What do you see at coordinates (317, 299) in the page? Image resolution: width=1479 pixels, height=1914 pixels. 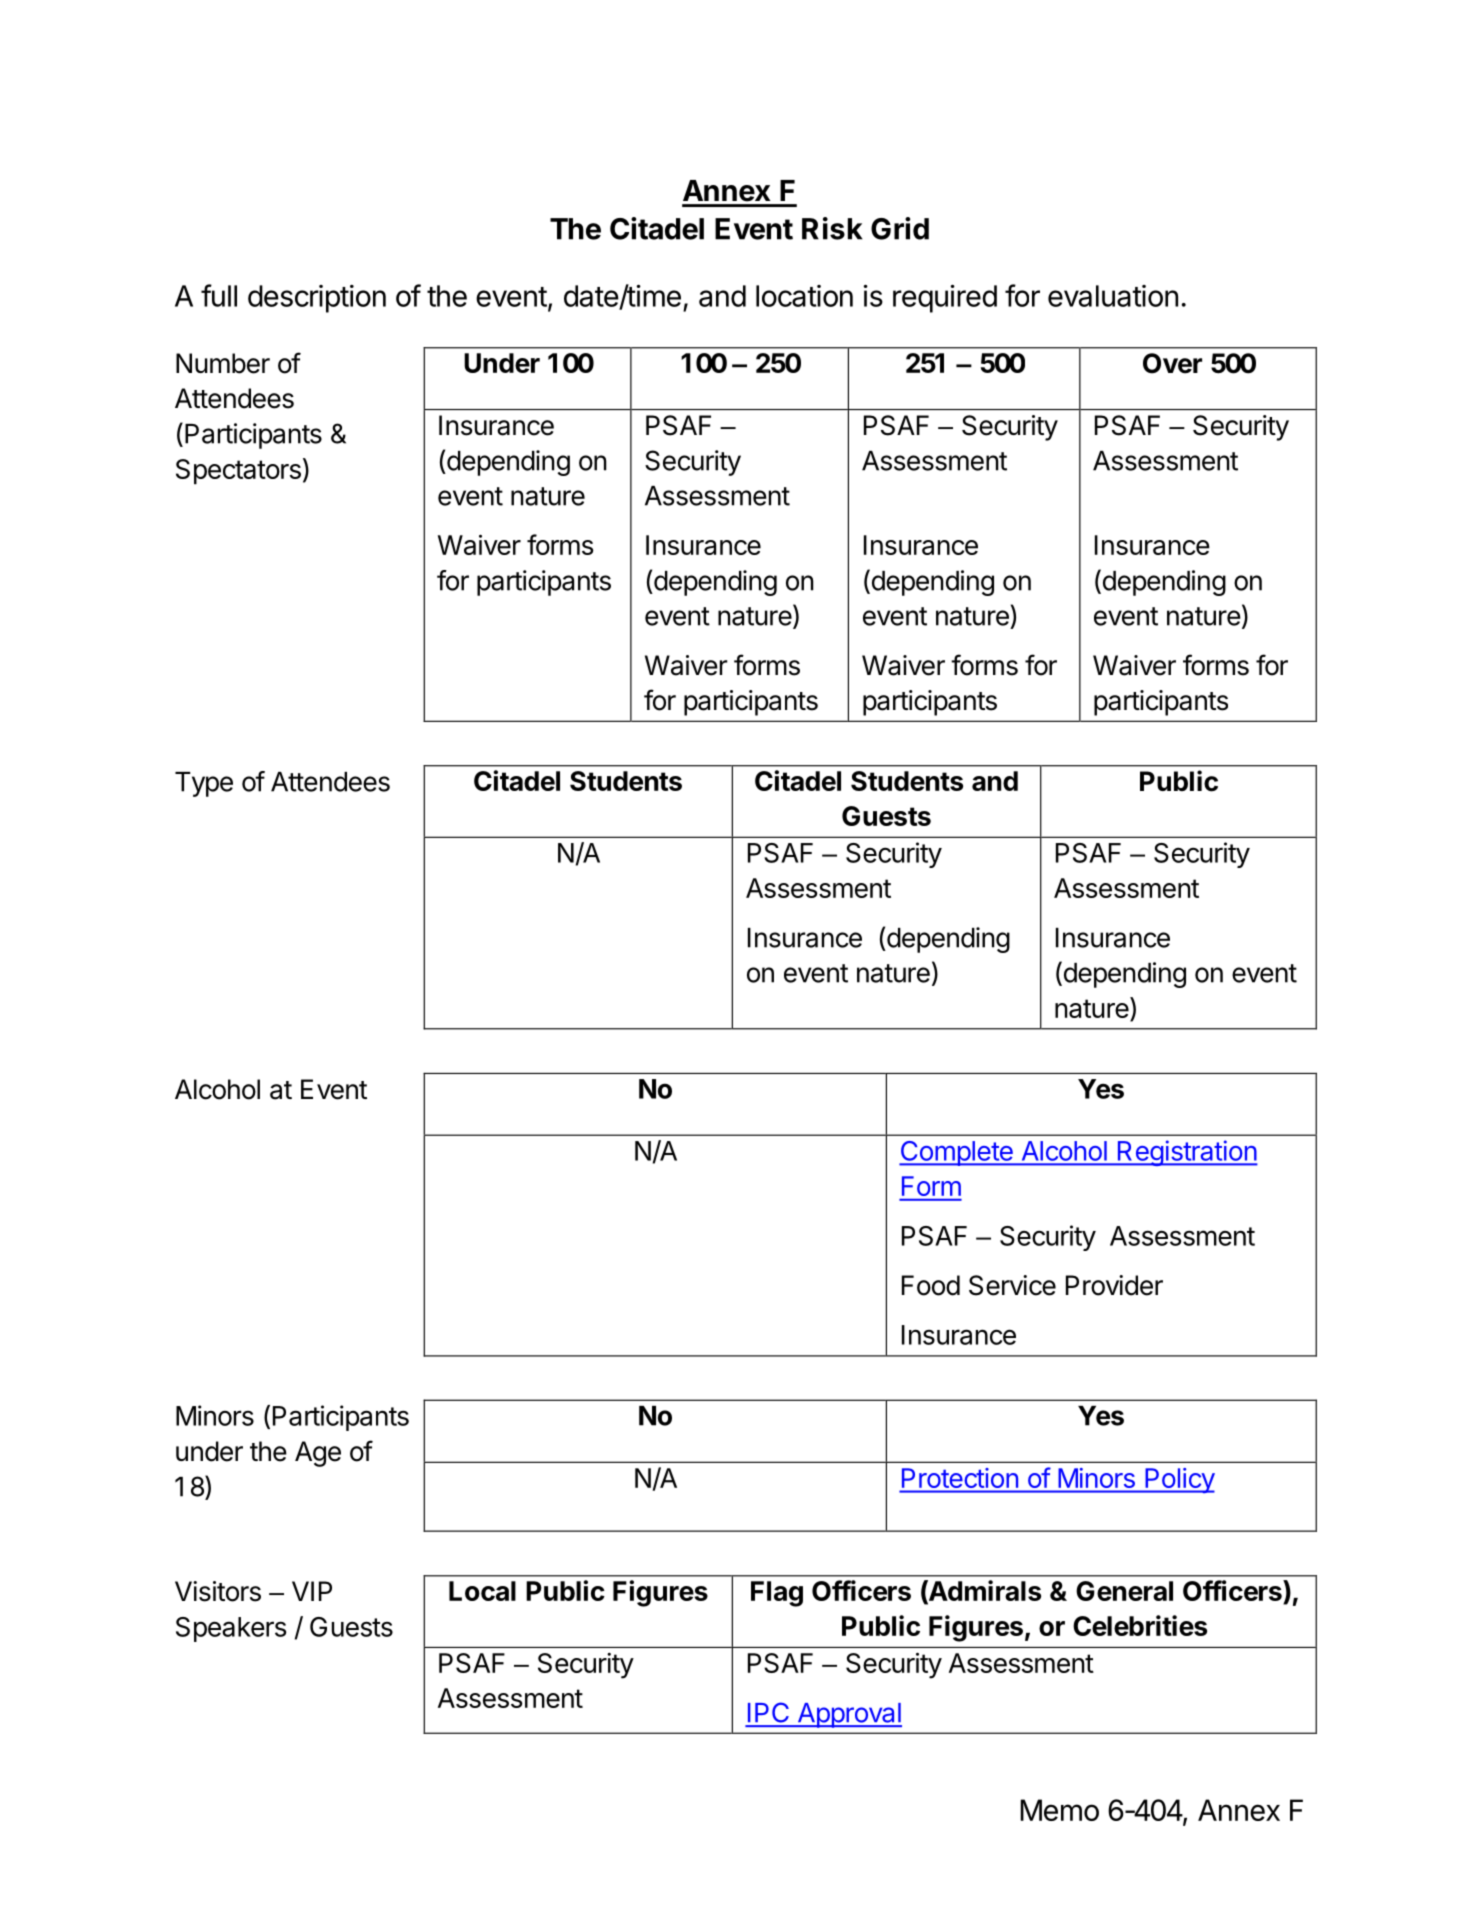 I see `description` at bounding box center [317, 299].
